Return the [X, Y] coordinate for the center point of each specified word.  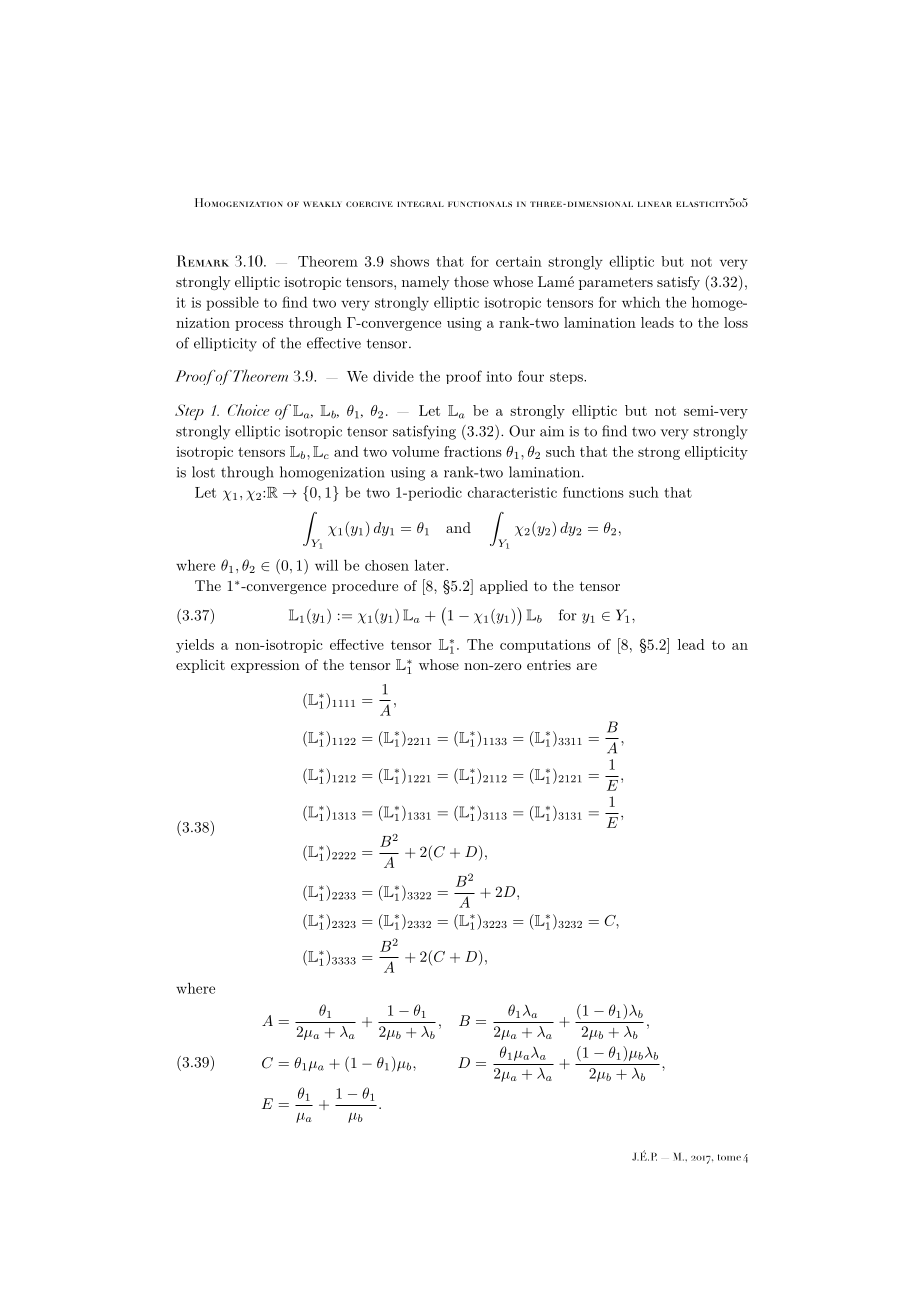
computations [545, 646]
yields [195, 646]
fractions [473, 451]
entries [549, 665]
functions [593, 492]
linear [655, 204]
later [431, 565]
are [587, 666]
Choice [248, 410]
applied [504, 587]
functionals [480, 204]
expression [265, 666]
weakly [322, 204]
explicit [200, 666]
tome [729, 1157]
